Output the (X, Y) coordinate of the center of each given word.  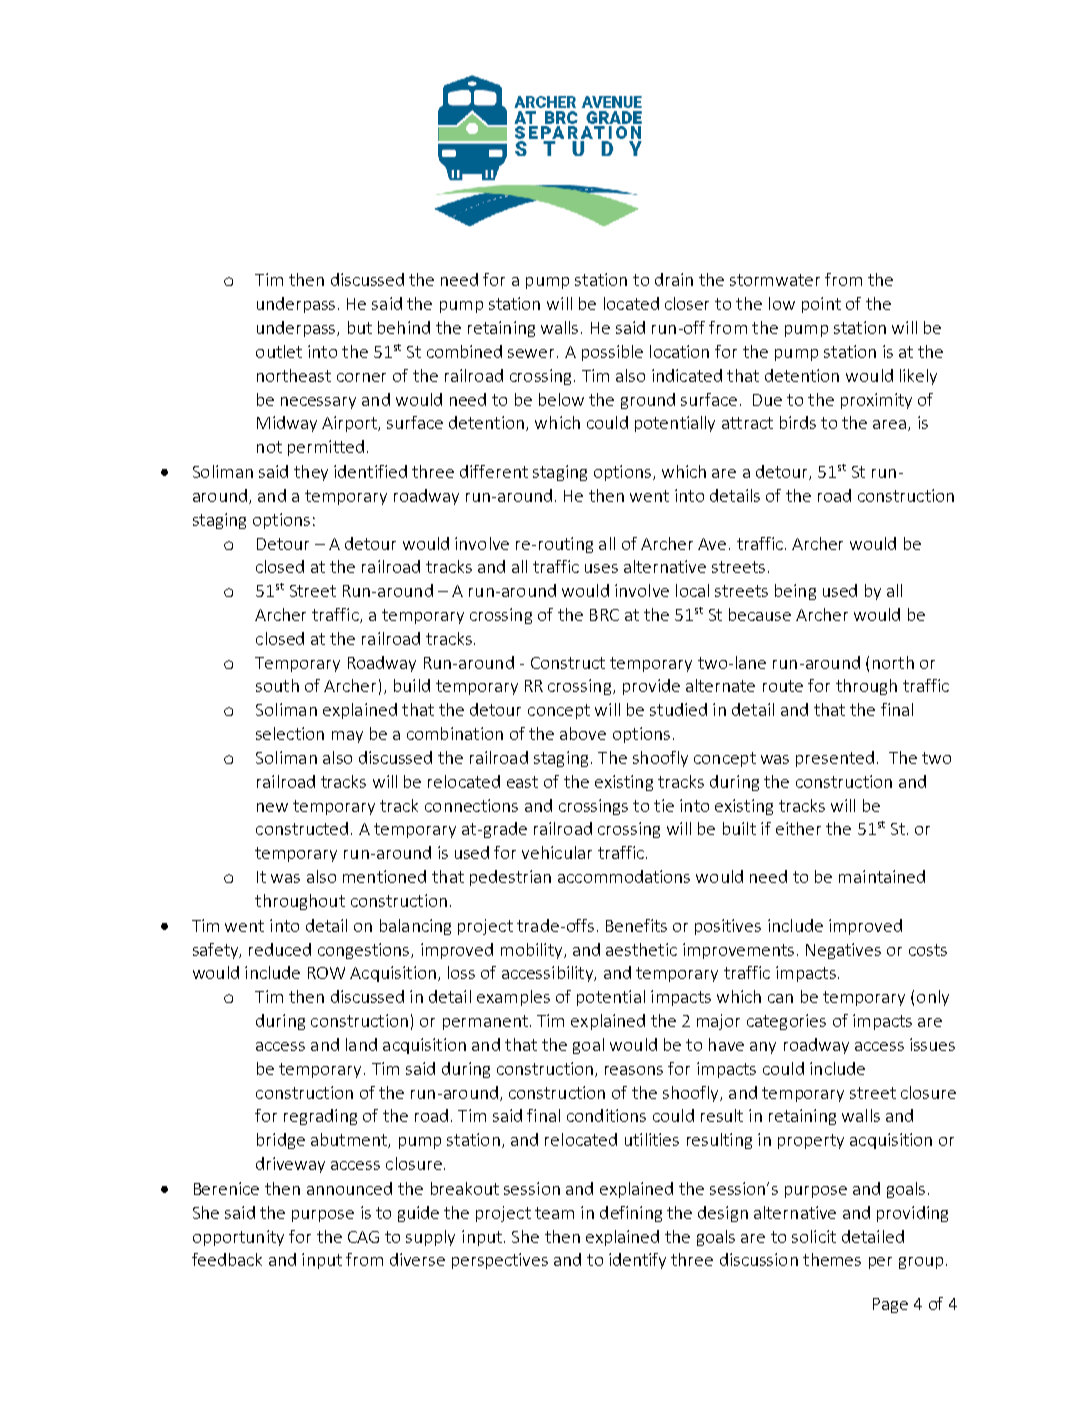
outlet (279, 351)
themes (832, 1259)
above (583, 733)
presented (835, 759)
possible (612, 353)
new (272, 807)
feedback (227, 1259)
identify (637, 1261)
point (821, 305)
